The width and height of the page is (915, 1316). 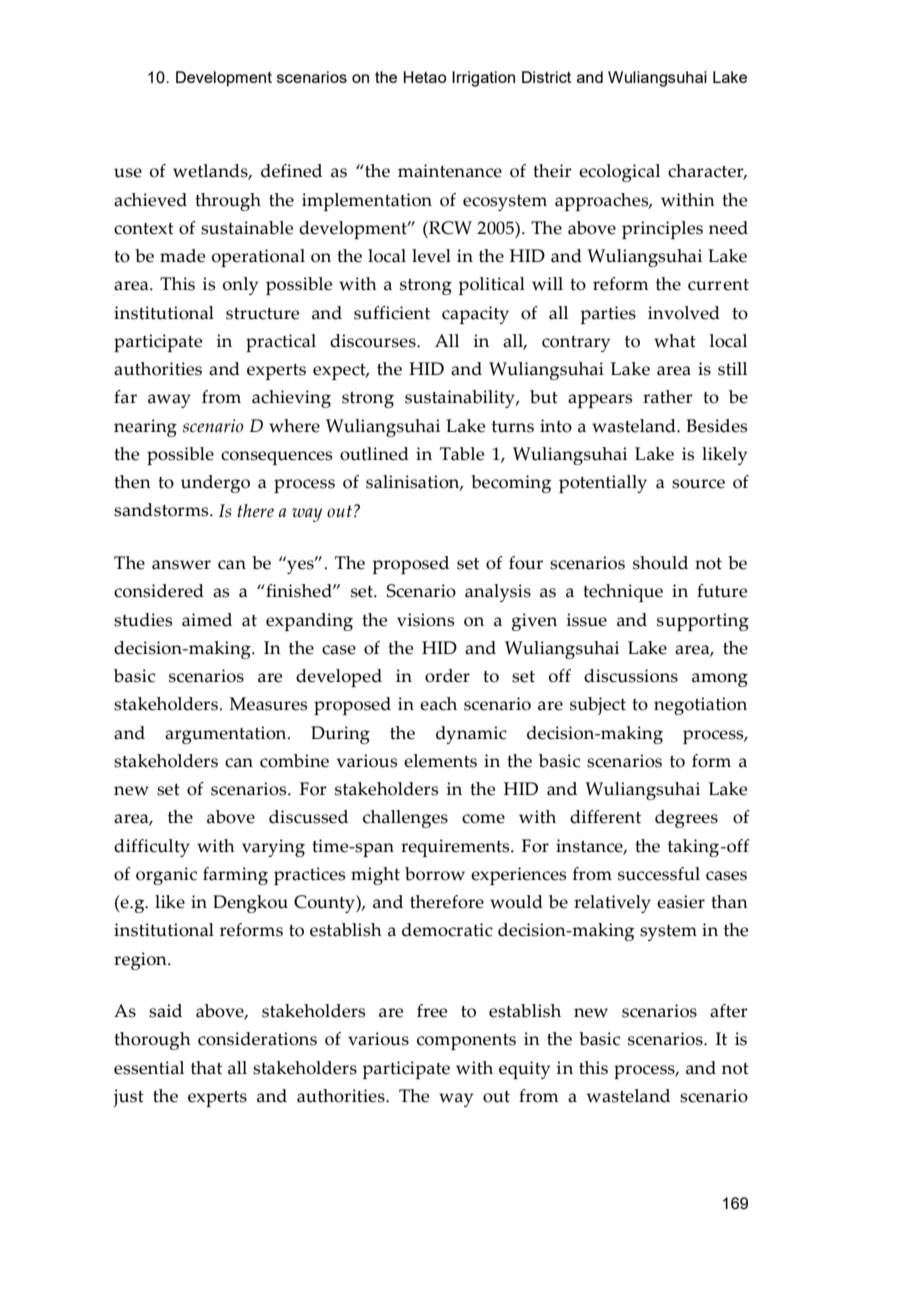 I want to click on argumentation, so click(x=227, y=735).
